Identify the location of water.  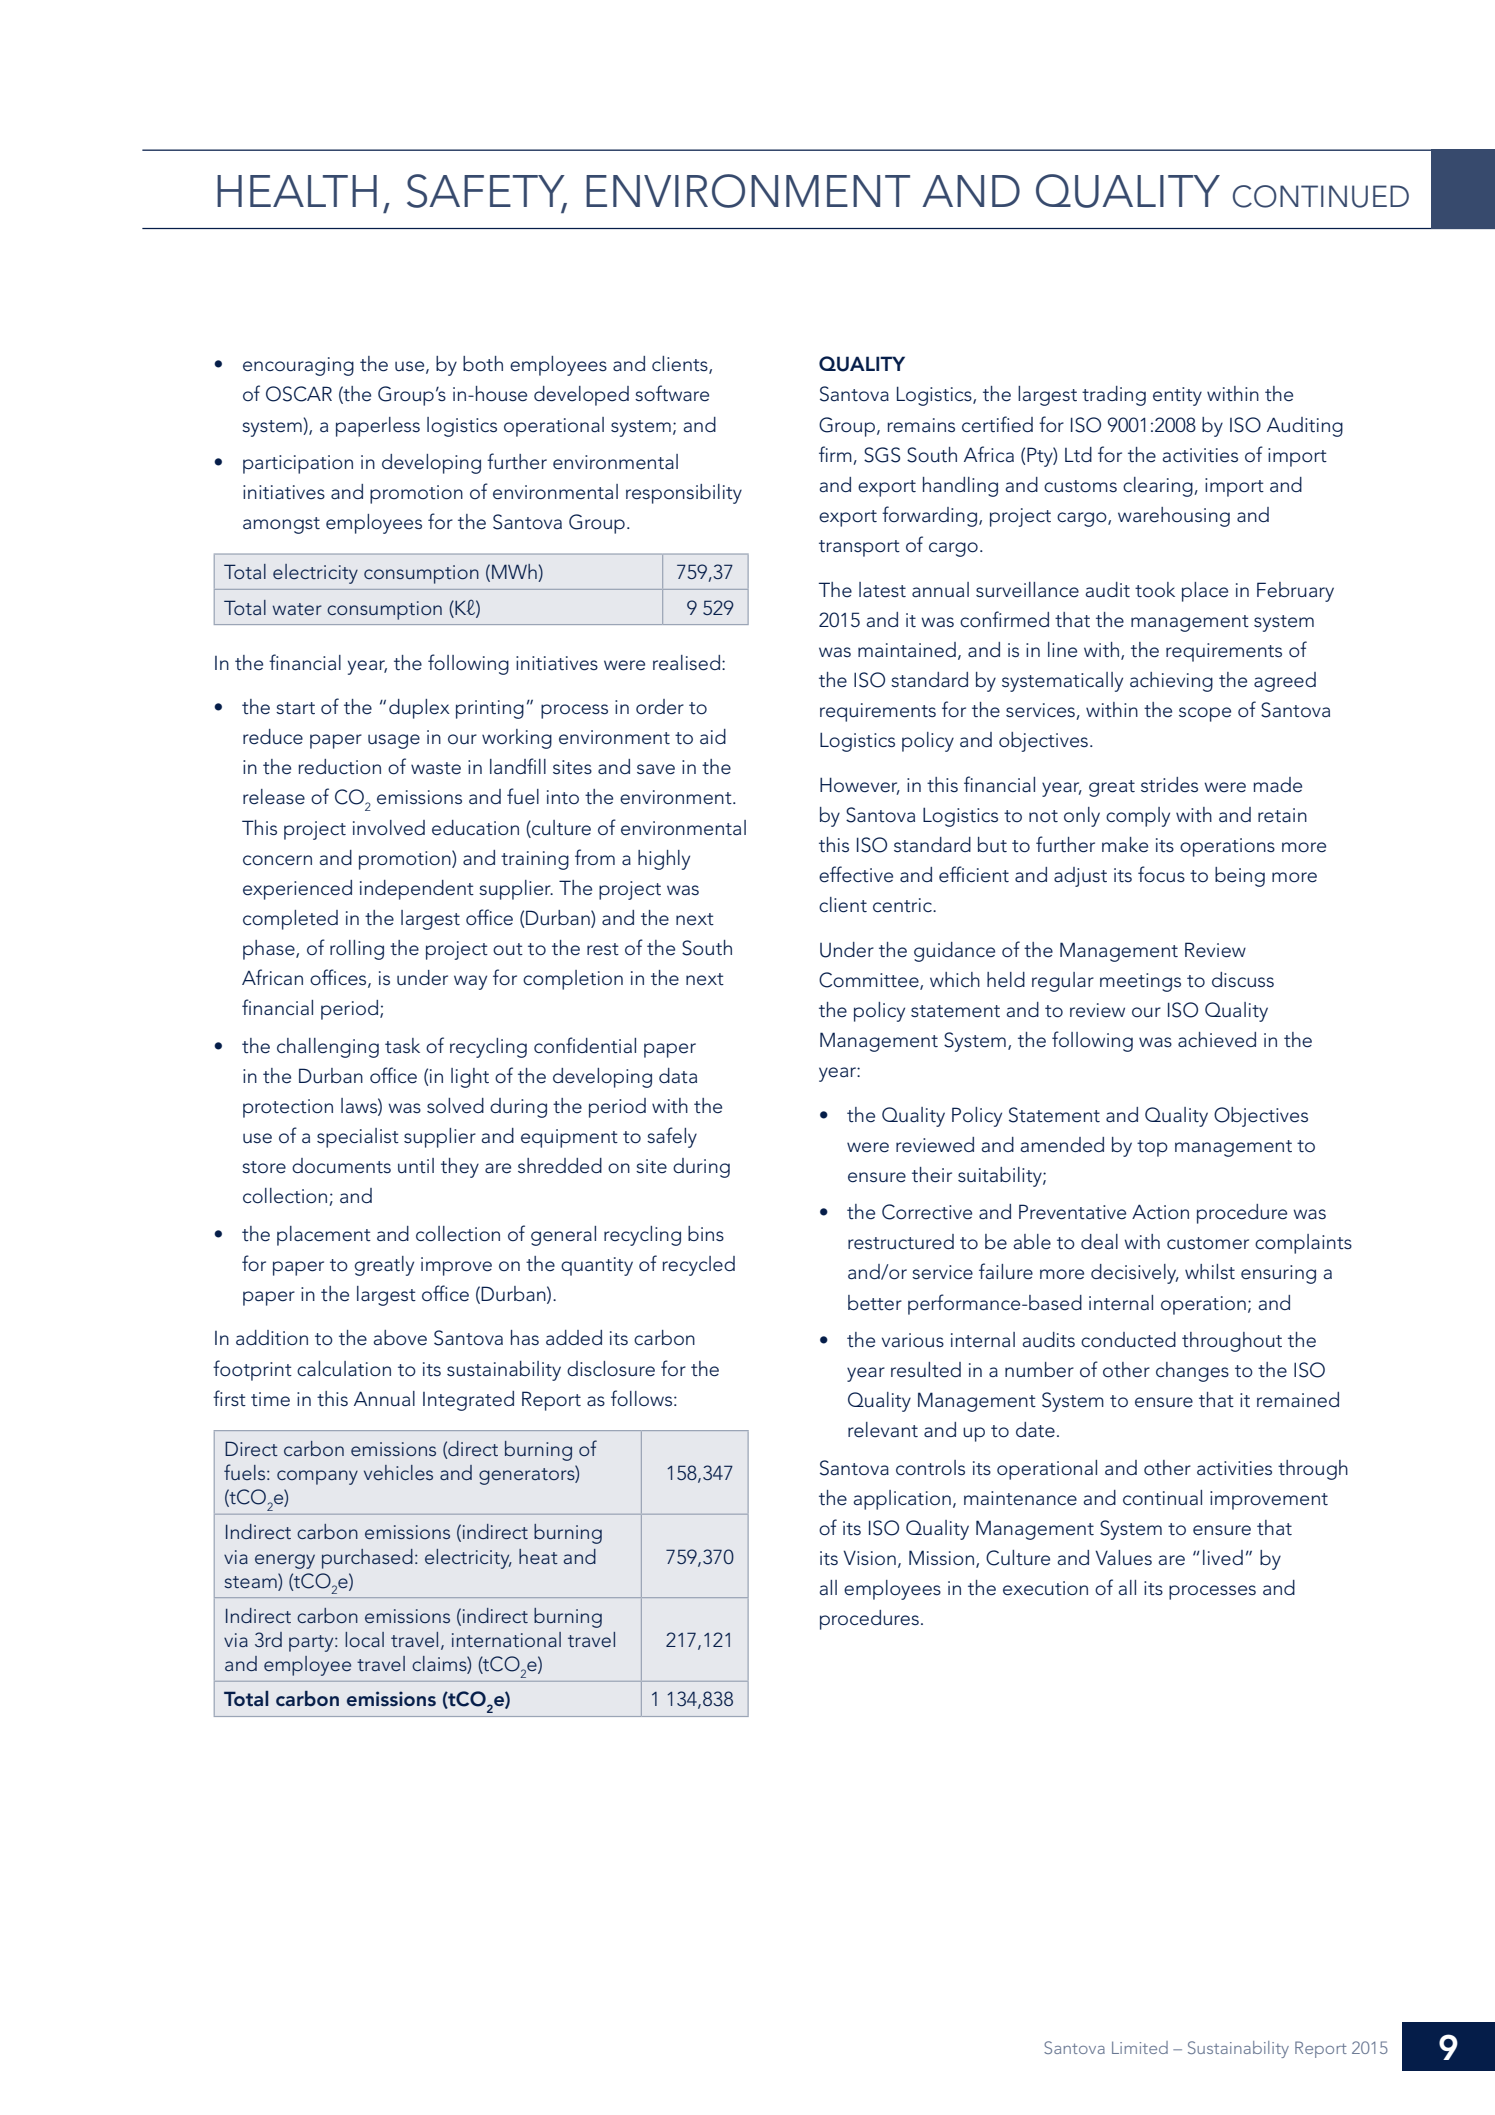
(297, 609).
